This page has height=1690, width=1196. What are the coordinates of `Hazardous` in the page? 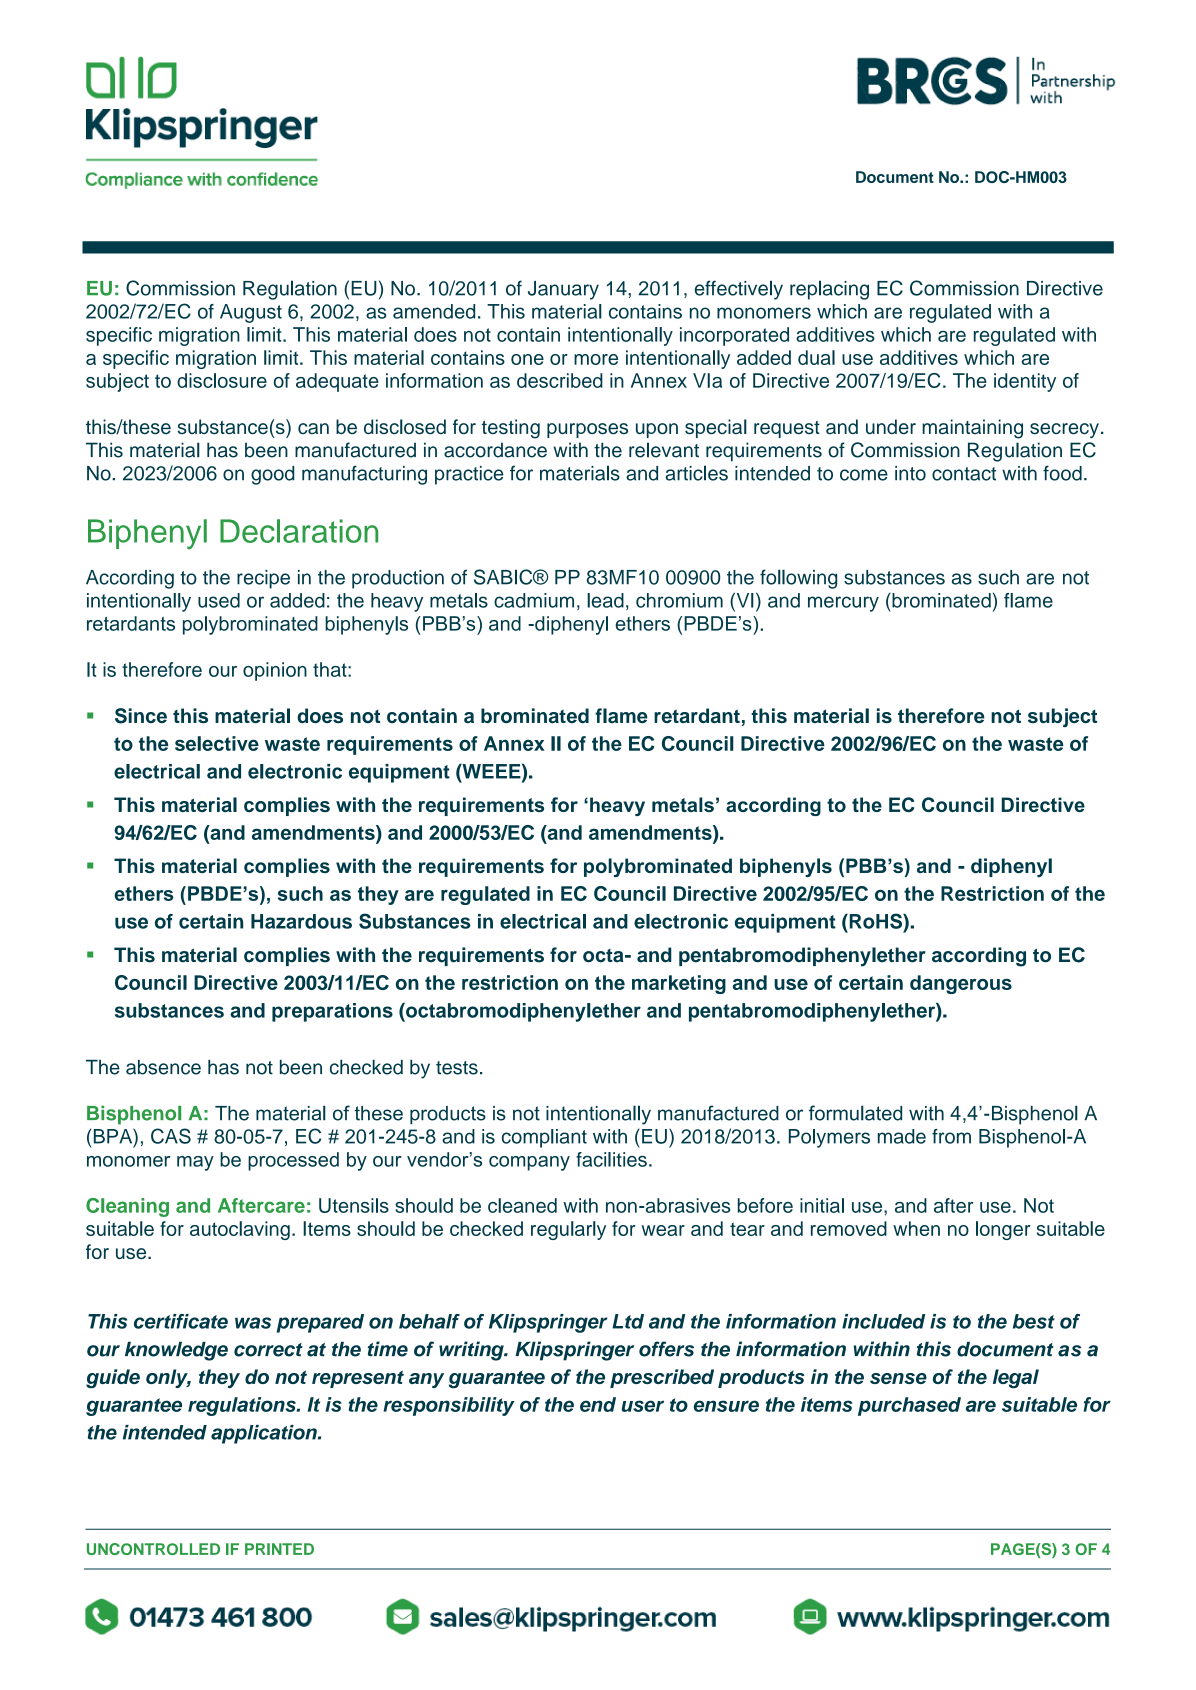 It's located at (301, 921).
